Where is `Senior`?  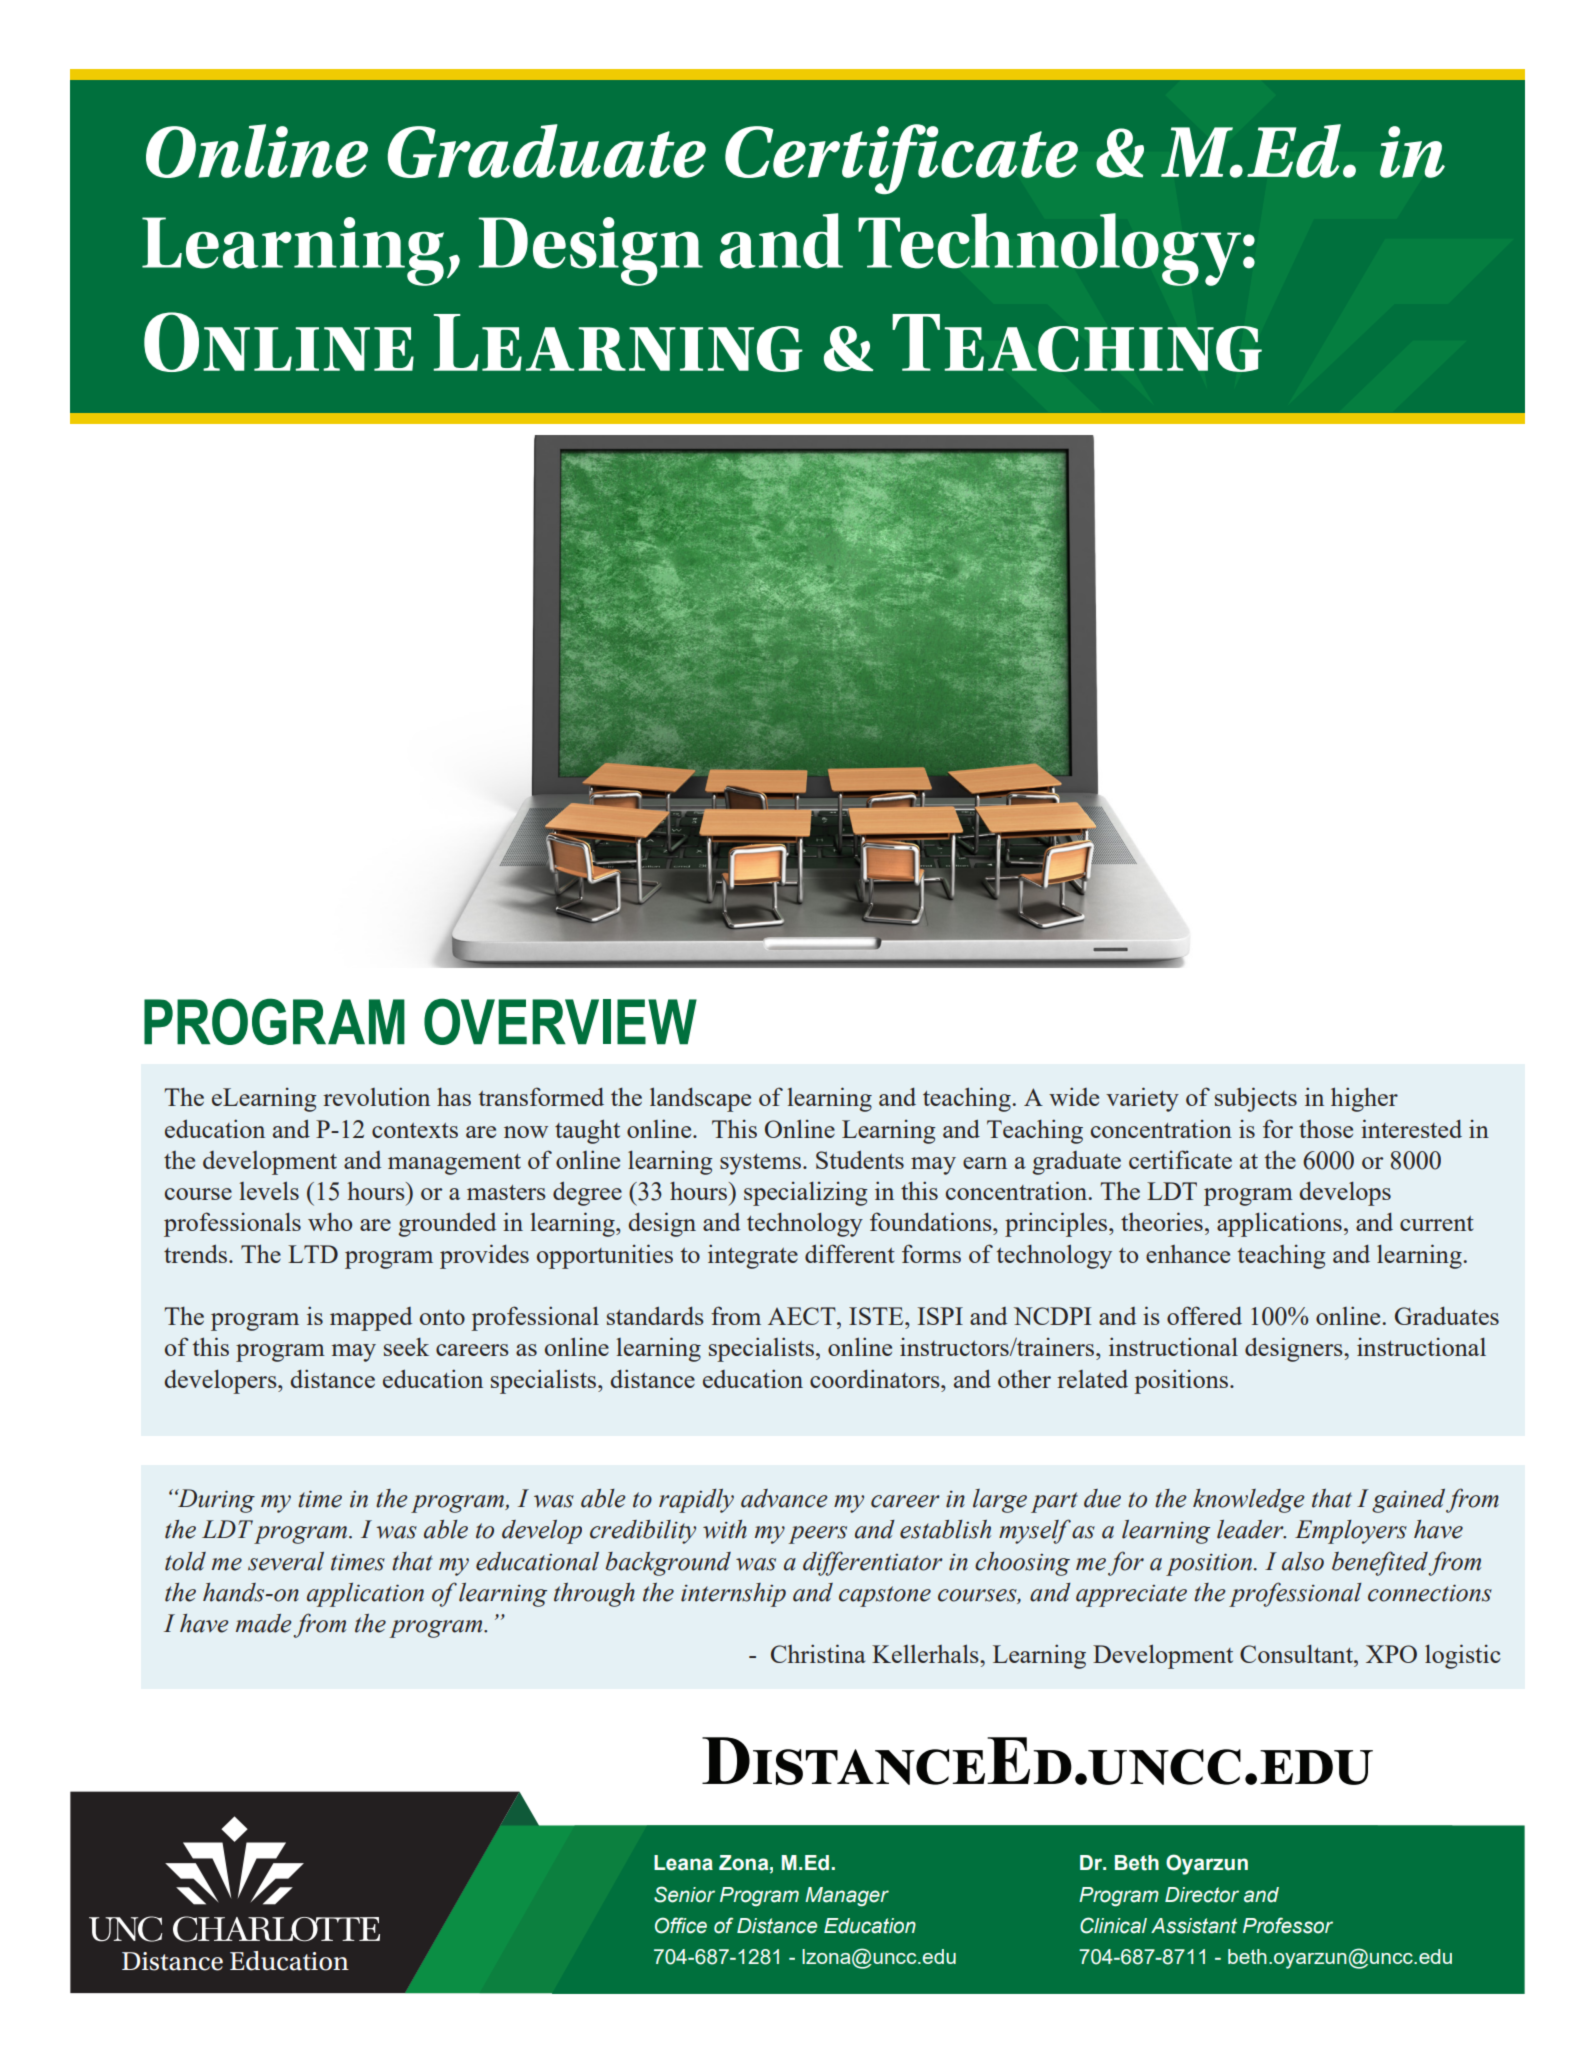 Senior is located at coordinates (684, 1894).
